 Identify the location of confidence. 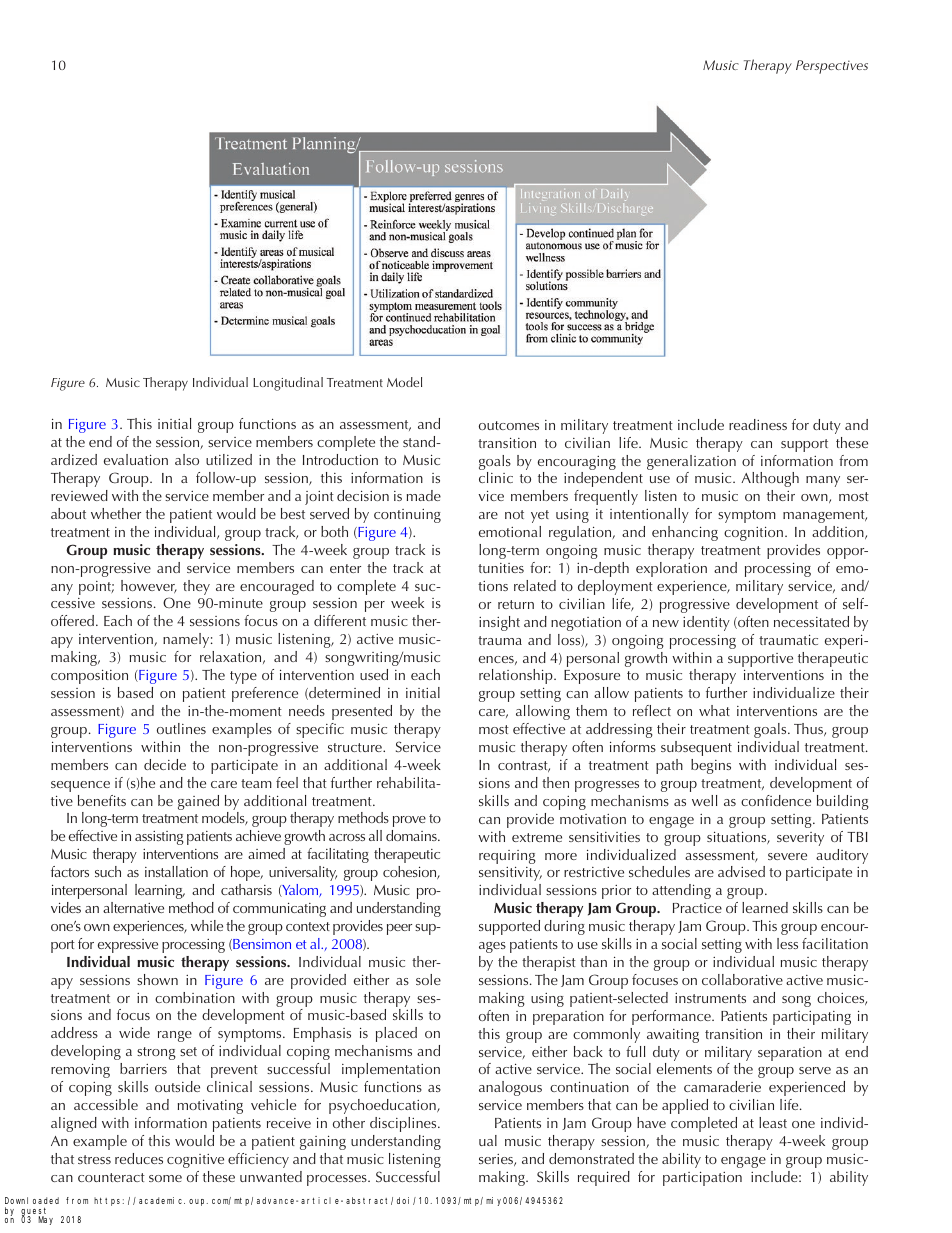
(776, 800).
